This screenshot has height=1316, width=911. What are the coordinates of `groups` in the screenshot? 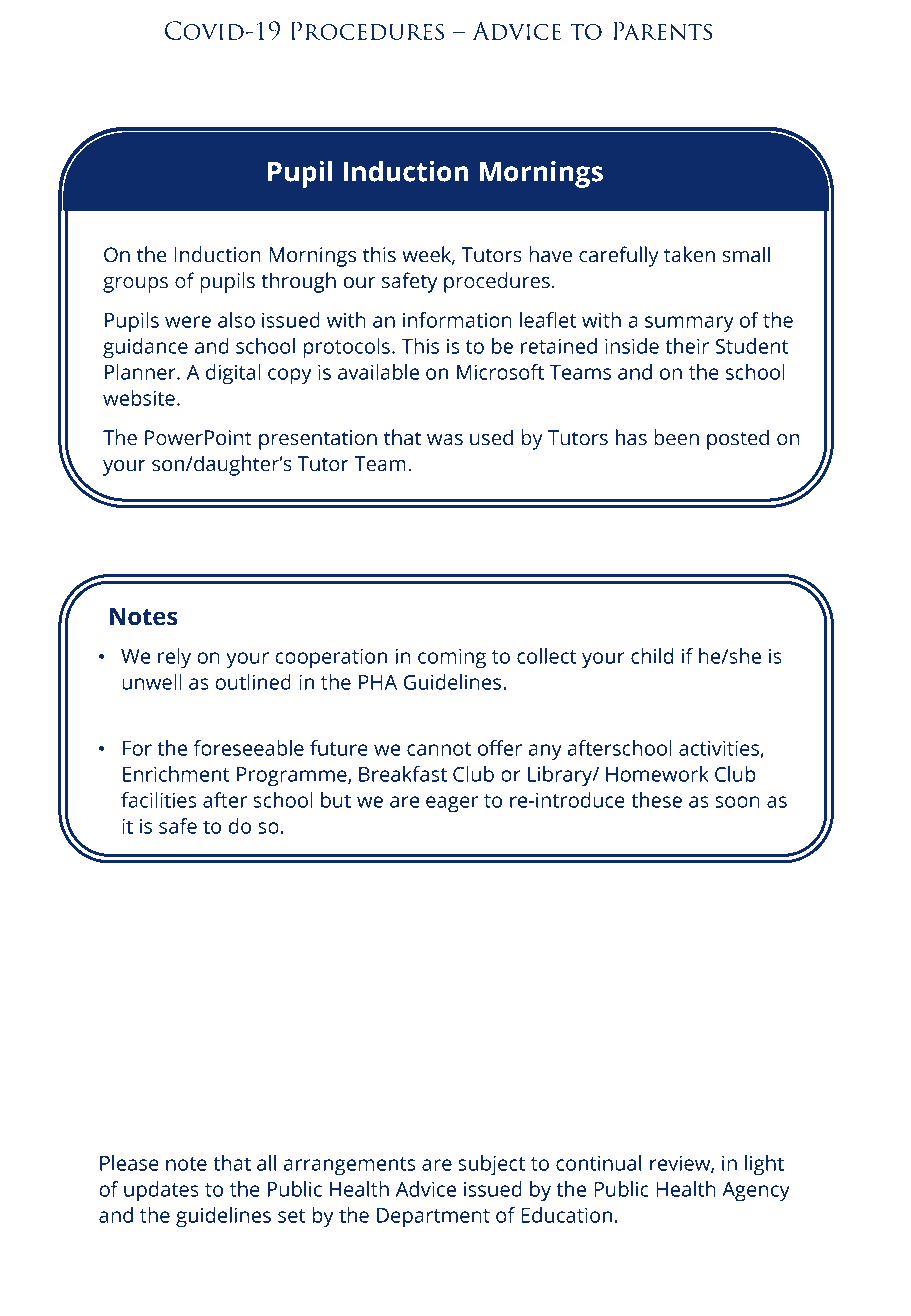 It's located at (135, 285).
